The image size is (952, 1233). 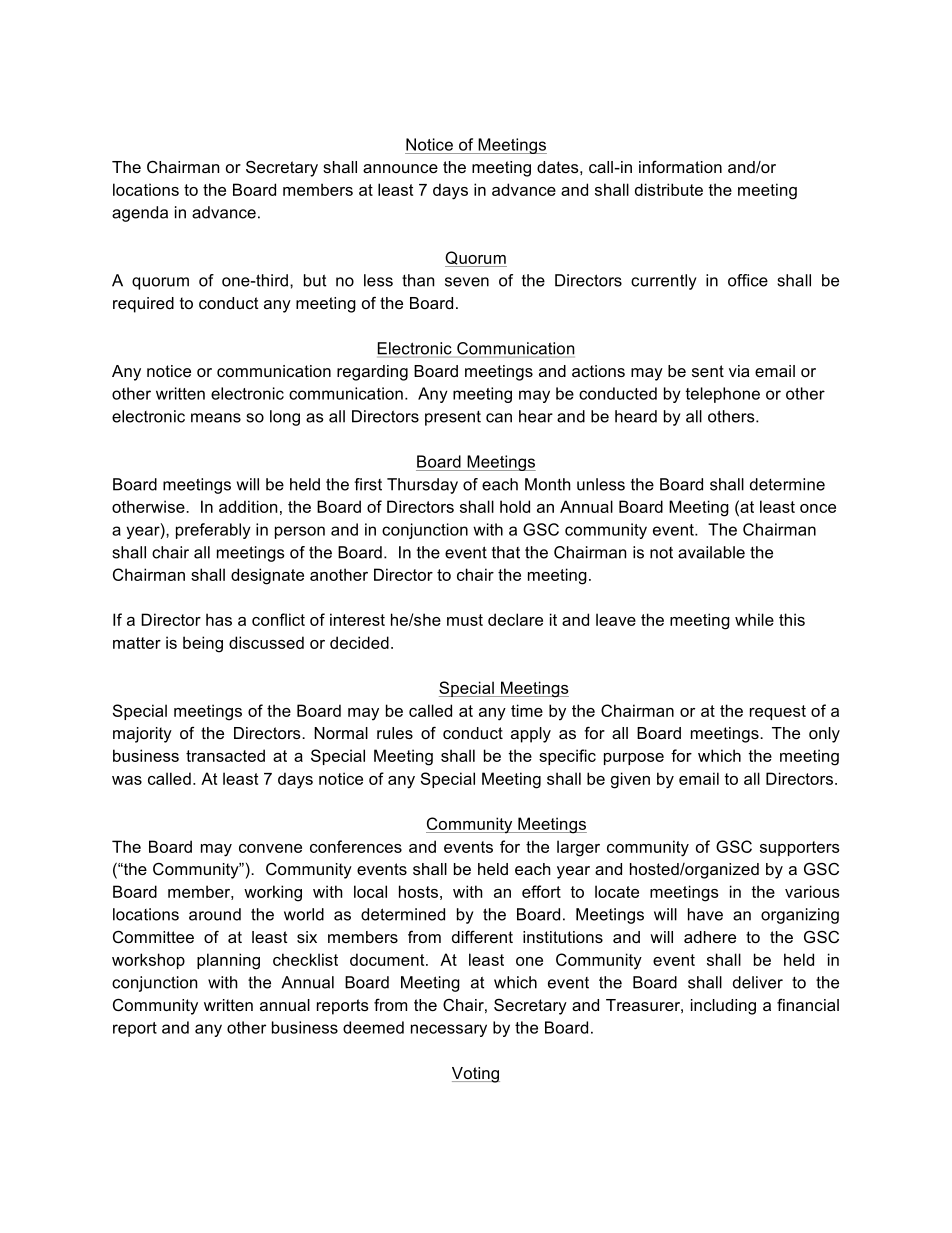 What do you see at coordinates (216, 418) in the screenshot?
I see `means` at bounding box center [216, 418].
